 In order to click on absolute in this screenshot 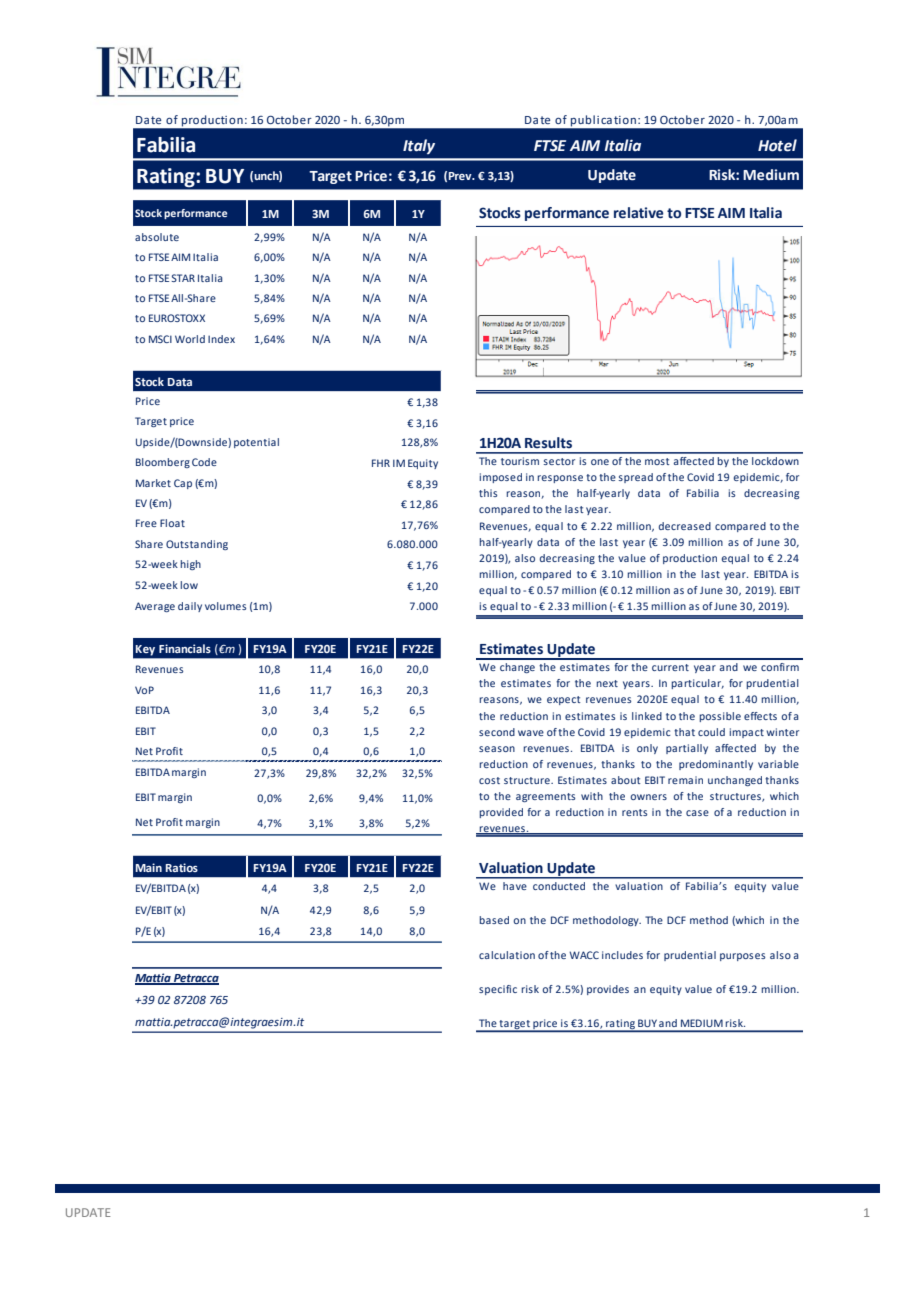, I will do `click(157, 237)`.
